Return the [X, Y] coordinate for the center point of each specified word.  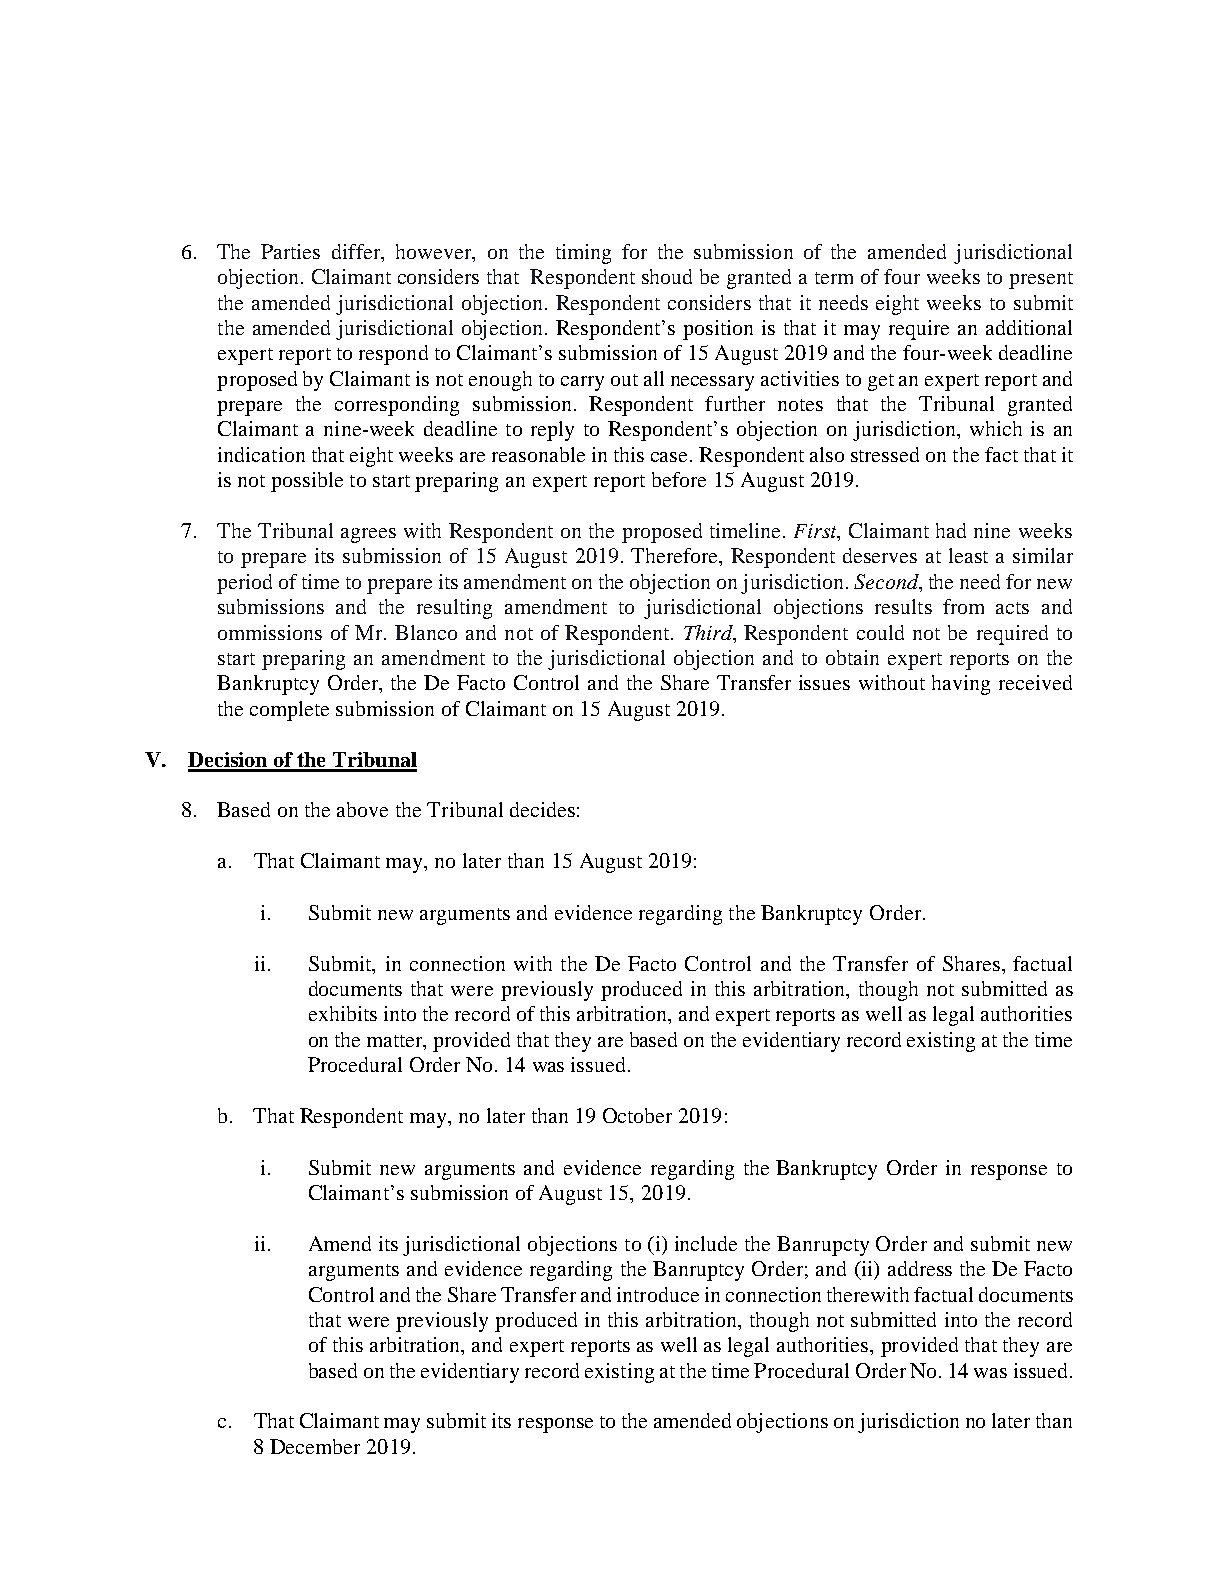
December [315, 1446]
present [1041, 280]
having [961, 685]
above [362, 809]
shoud [667, 276]
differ [357, 251]
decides [542, 809]
